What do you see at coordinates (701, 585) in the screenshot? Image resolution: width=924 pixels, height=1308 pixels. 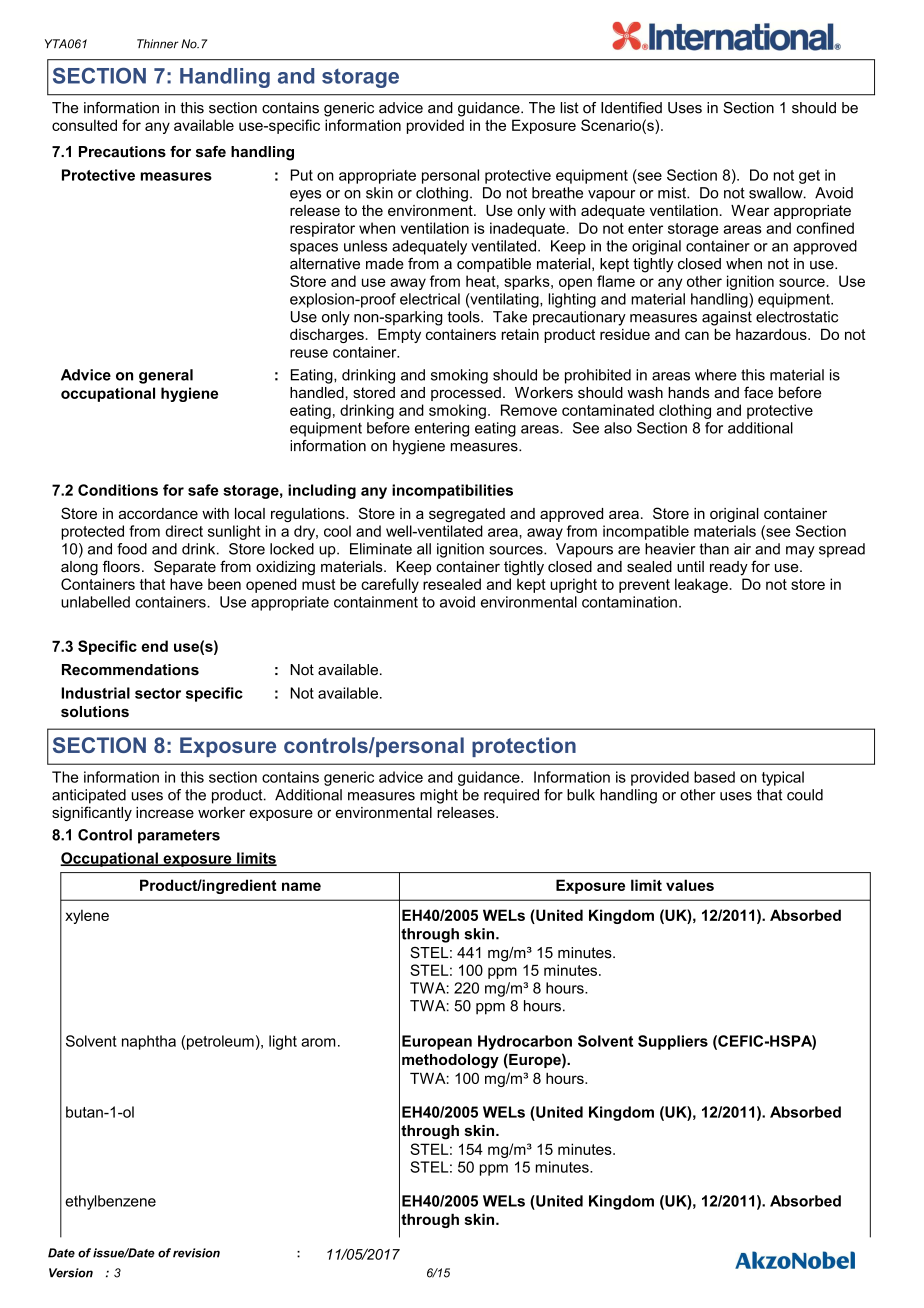 I see `leakage` at bounding box center [701, 585].
